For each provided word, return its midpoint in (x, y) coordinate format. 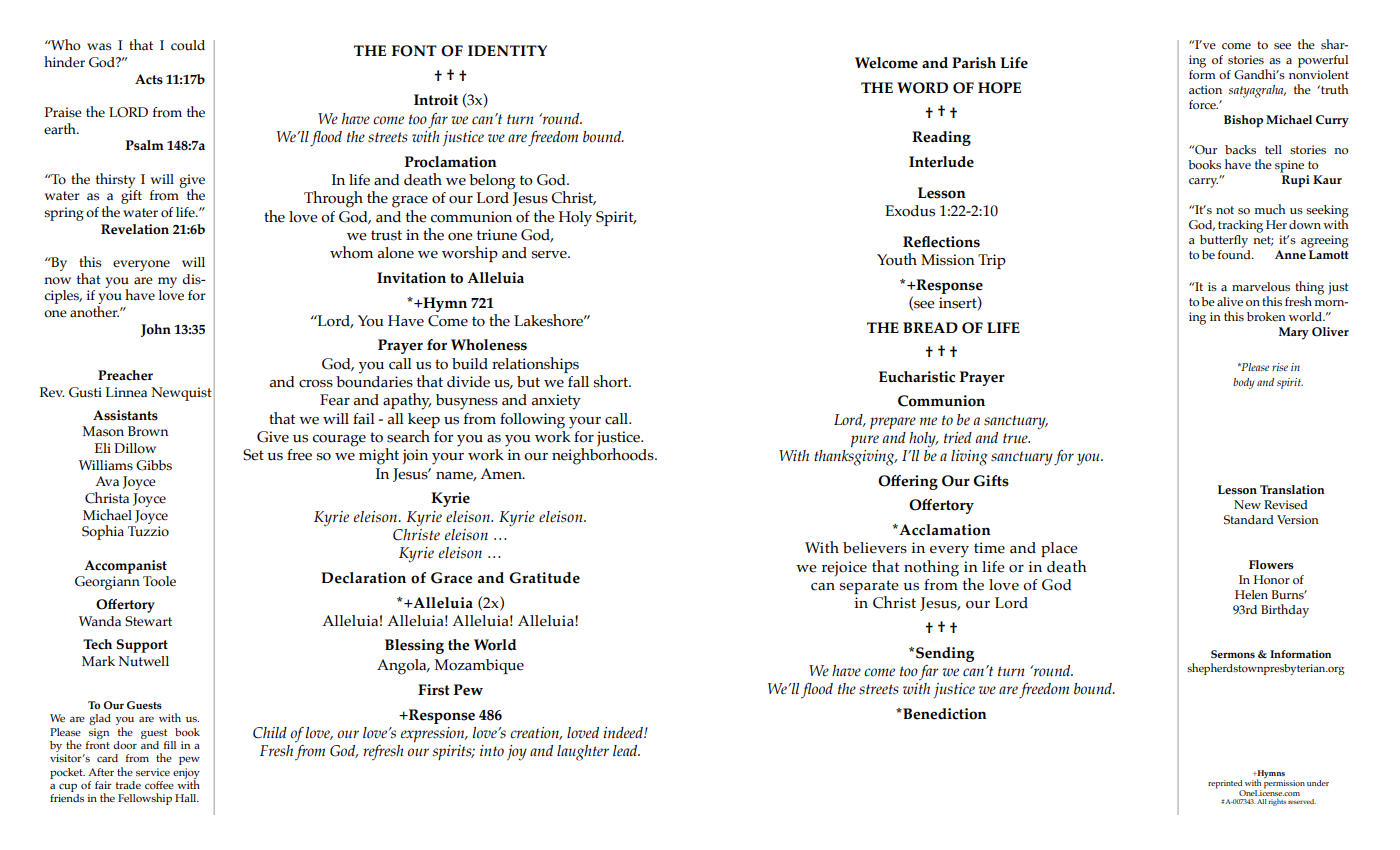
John (156, 330)
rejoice (844, 568)
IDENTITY (507, 50)
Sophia (103, 532)
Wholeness (489, 345)
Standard (1249, 520)
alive (1230, 302)
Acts (149, 79)
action (1205, 90)
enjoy (186, 774)
